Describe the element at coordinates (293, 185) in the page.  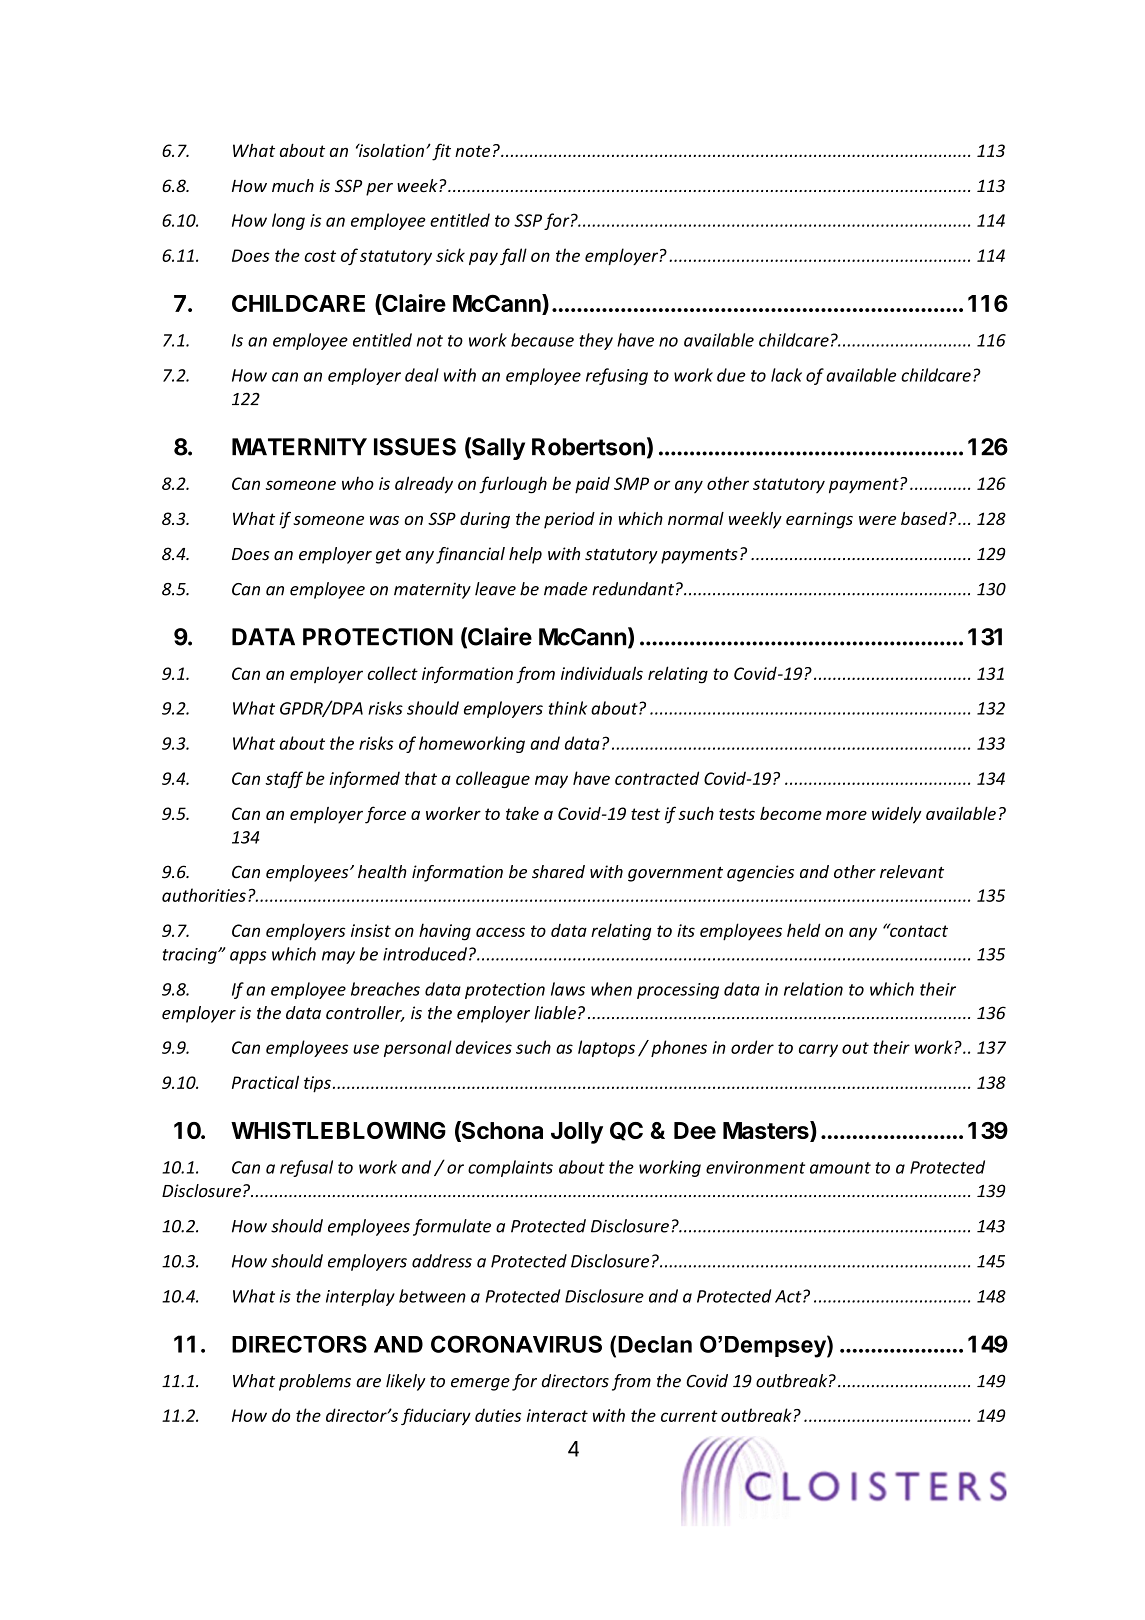
I see `much` at that location.
